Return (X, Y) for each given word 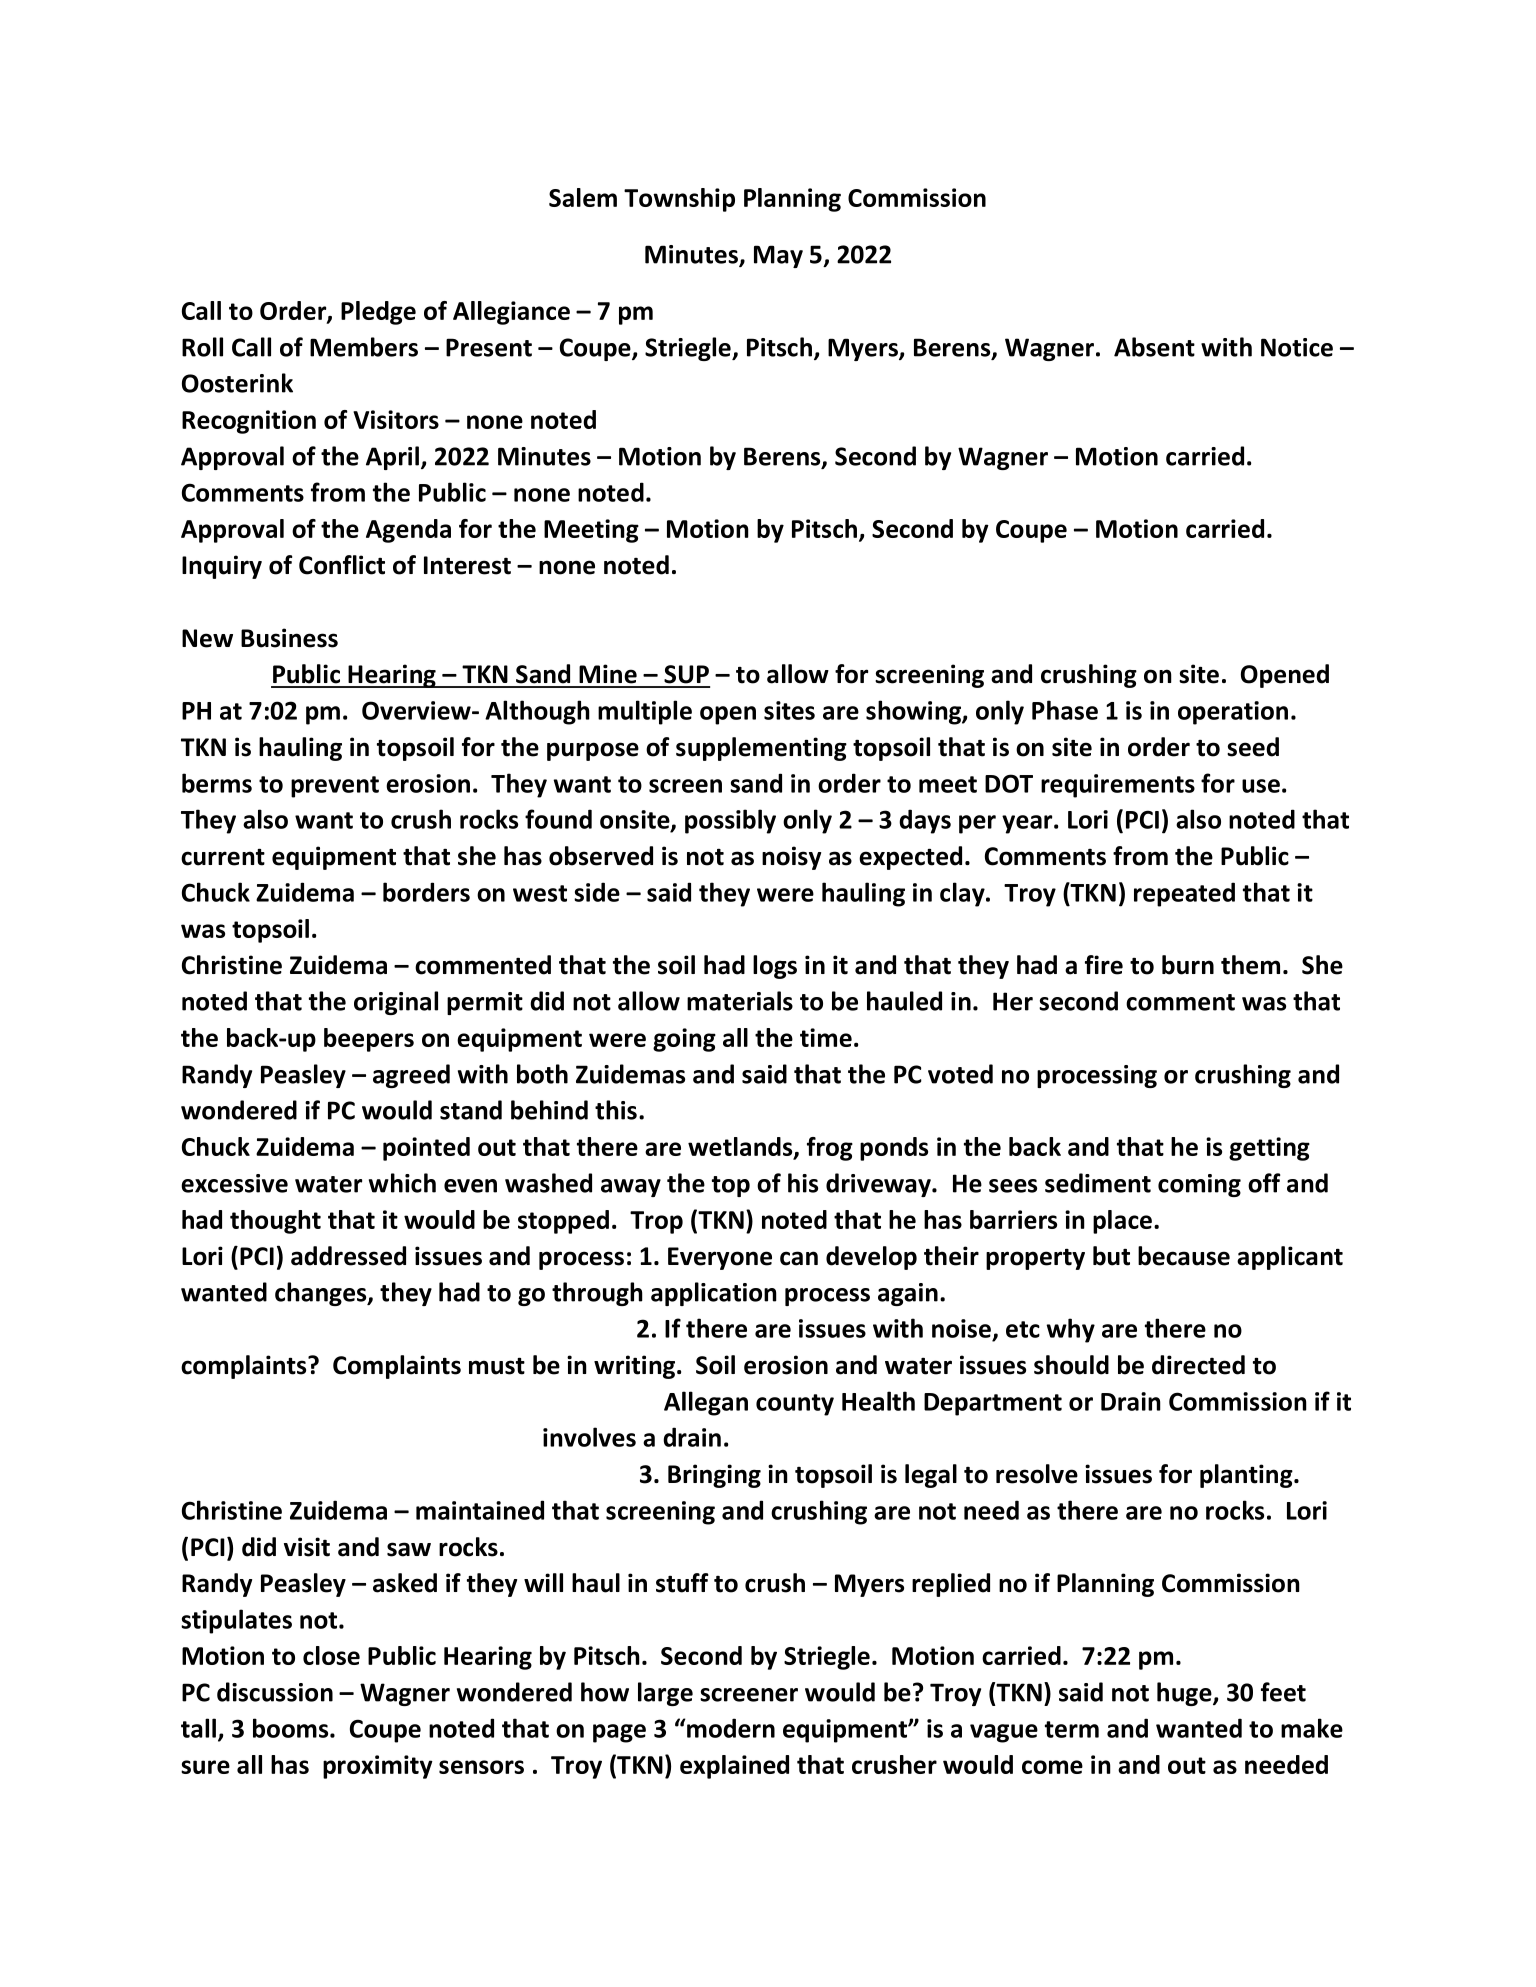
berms (217, 783)
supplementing (761, 749)
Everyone (720, 1258)
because (1184, 1256)
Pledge (378, 313)
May (778, 256)
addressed (348, 1256)
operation (1233, 713)
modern (730, 1728)
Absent (1154, 347)
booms (292, 1728)
